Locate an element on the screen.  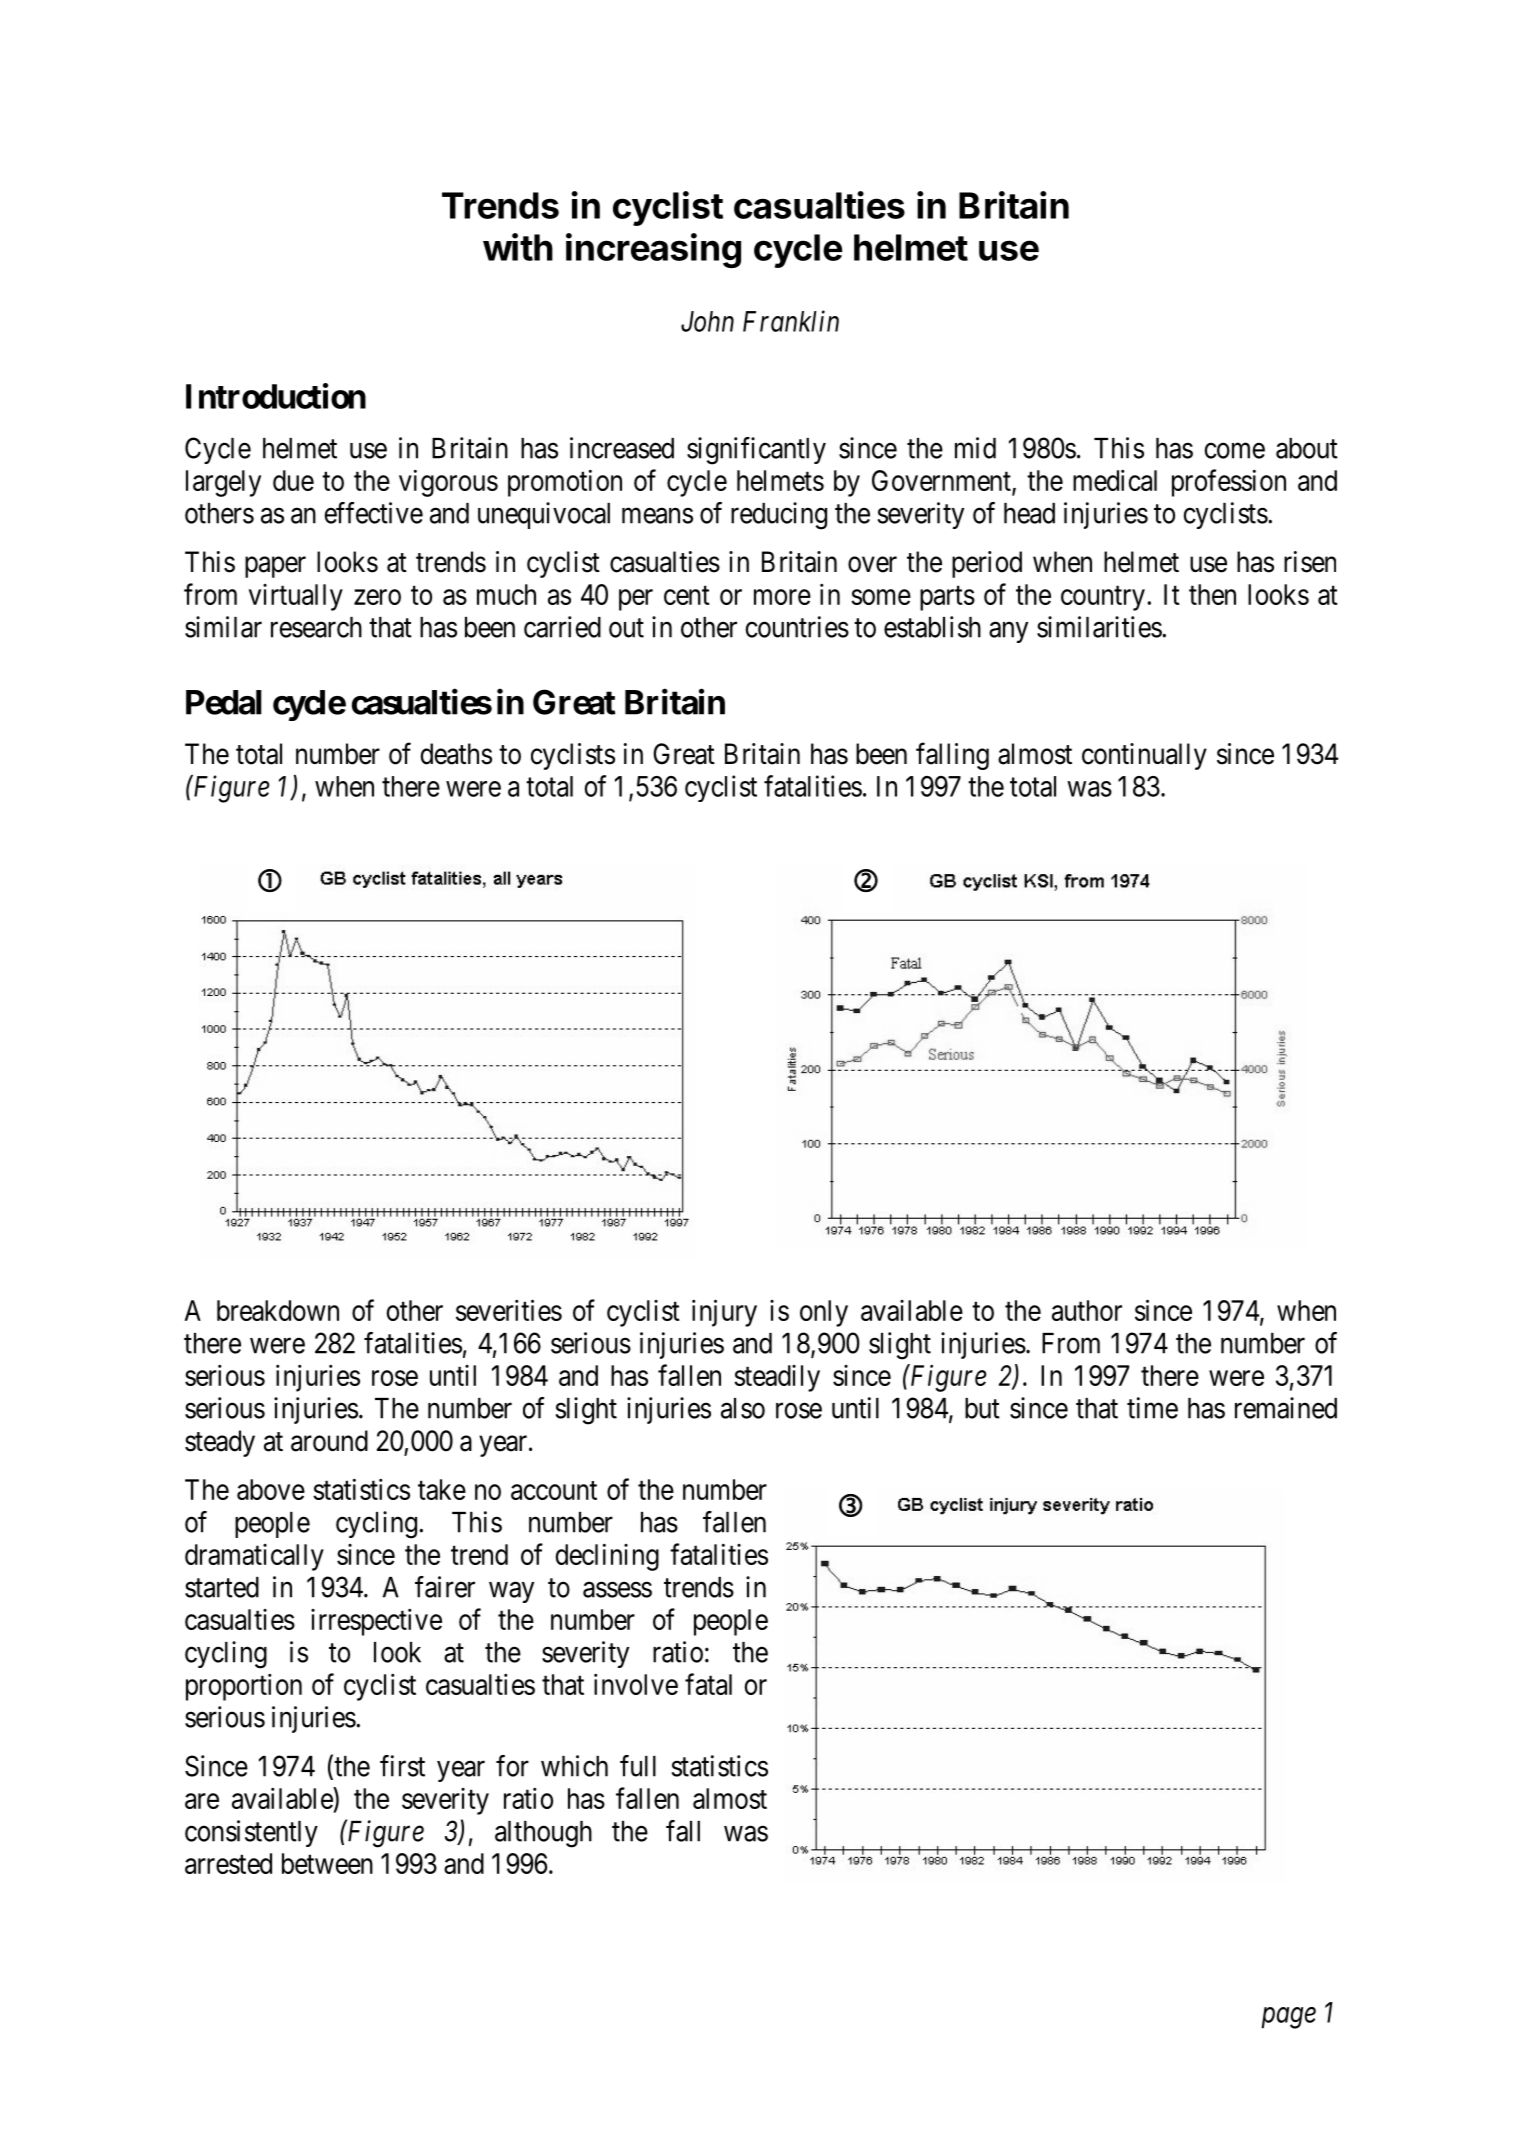
between is located at coordinates (327, 1863).
